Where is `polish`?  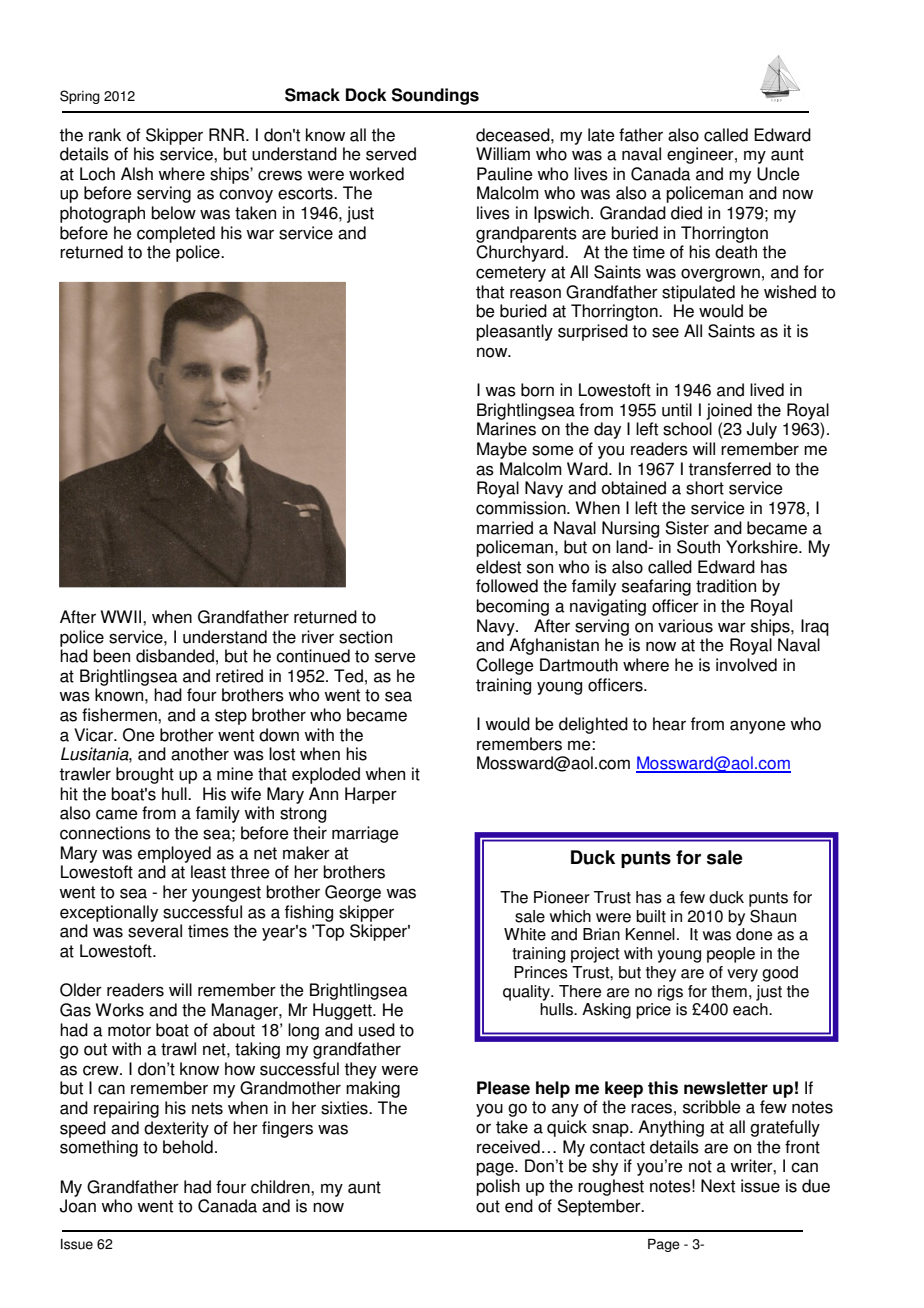
polish is located at coordinates (498, 1187).
